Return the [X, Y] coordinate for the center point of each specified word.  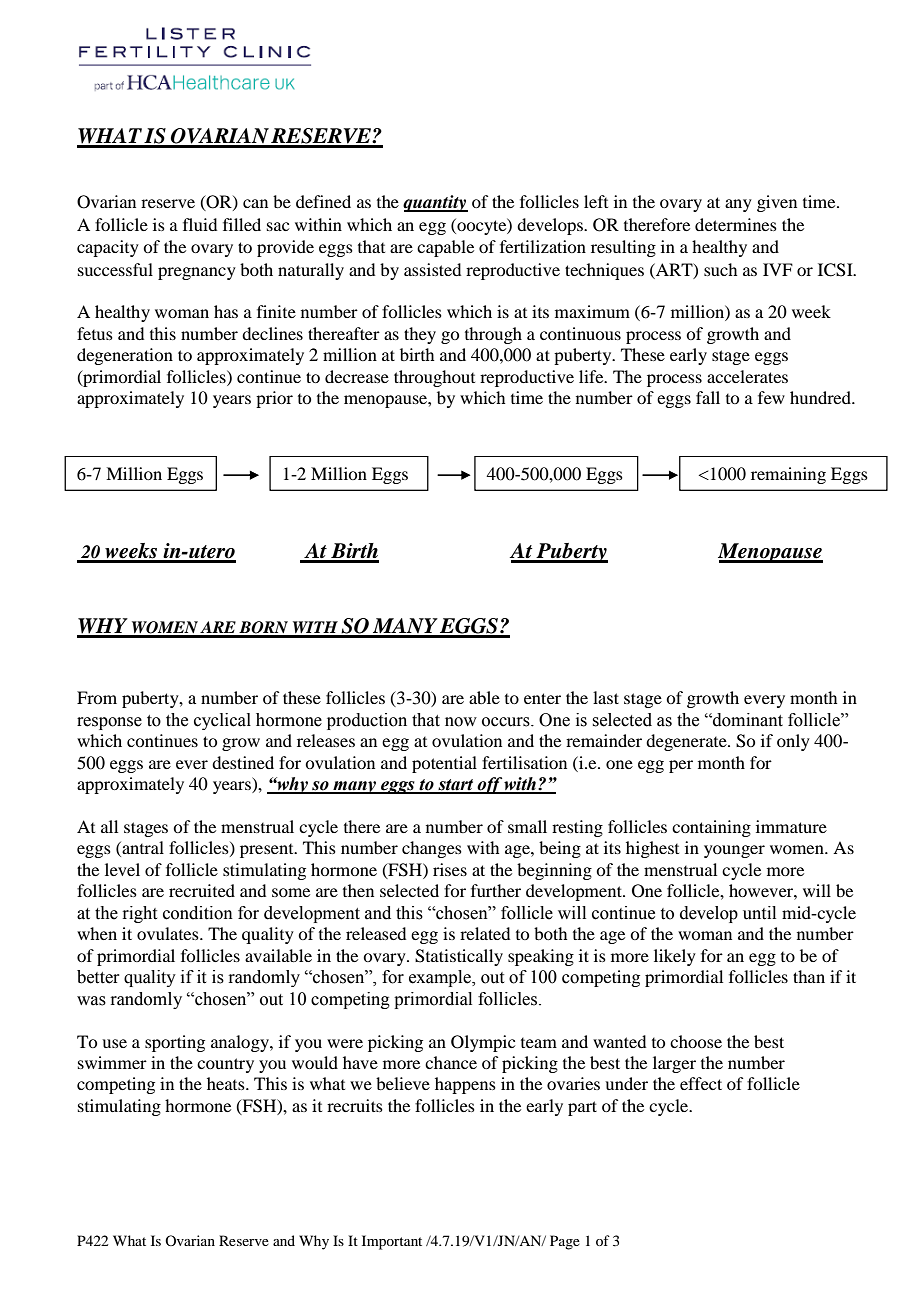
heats [227, 1083]
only [793, 742]
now [461, 722]
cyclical [222, 721]
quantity [435, 203]
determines [736, 224]
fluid [200, 224]
